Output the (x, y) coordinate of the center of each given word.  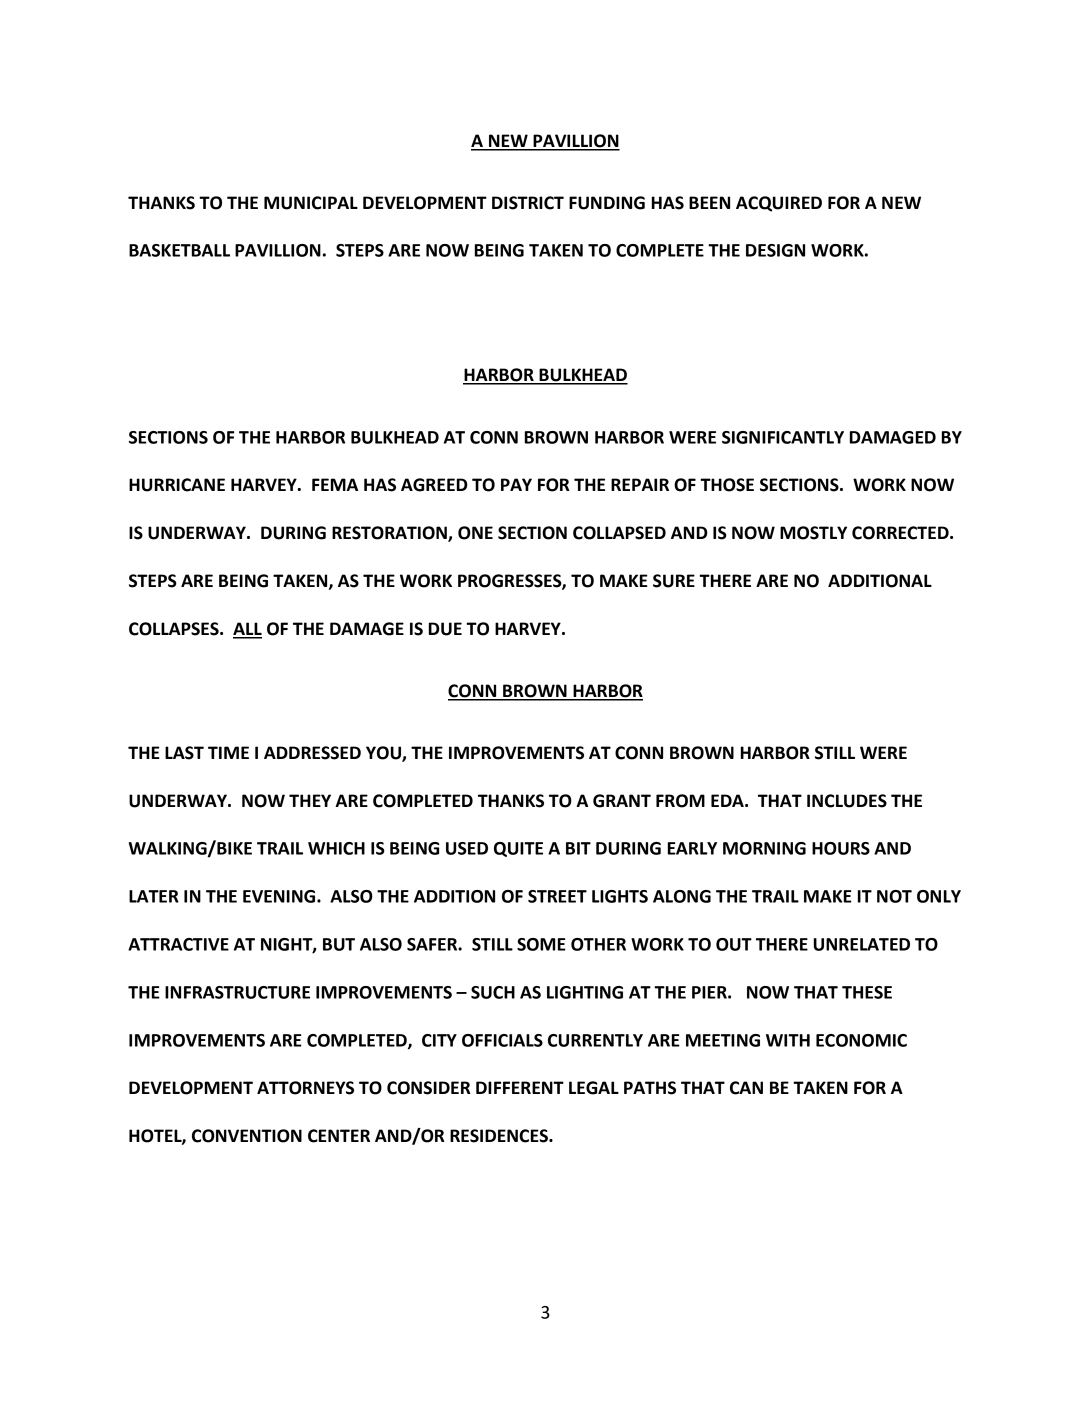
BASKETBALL (179, 250)
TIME (228, 752)
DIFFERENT (520, 1087)
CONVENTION (247, 1136)
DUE (445, 629)
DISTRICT (528, 203)
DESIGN (775, 250)
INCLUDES (847, 801)
